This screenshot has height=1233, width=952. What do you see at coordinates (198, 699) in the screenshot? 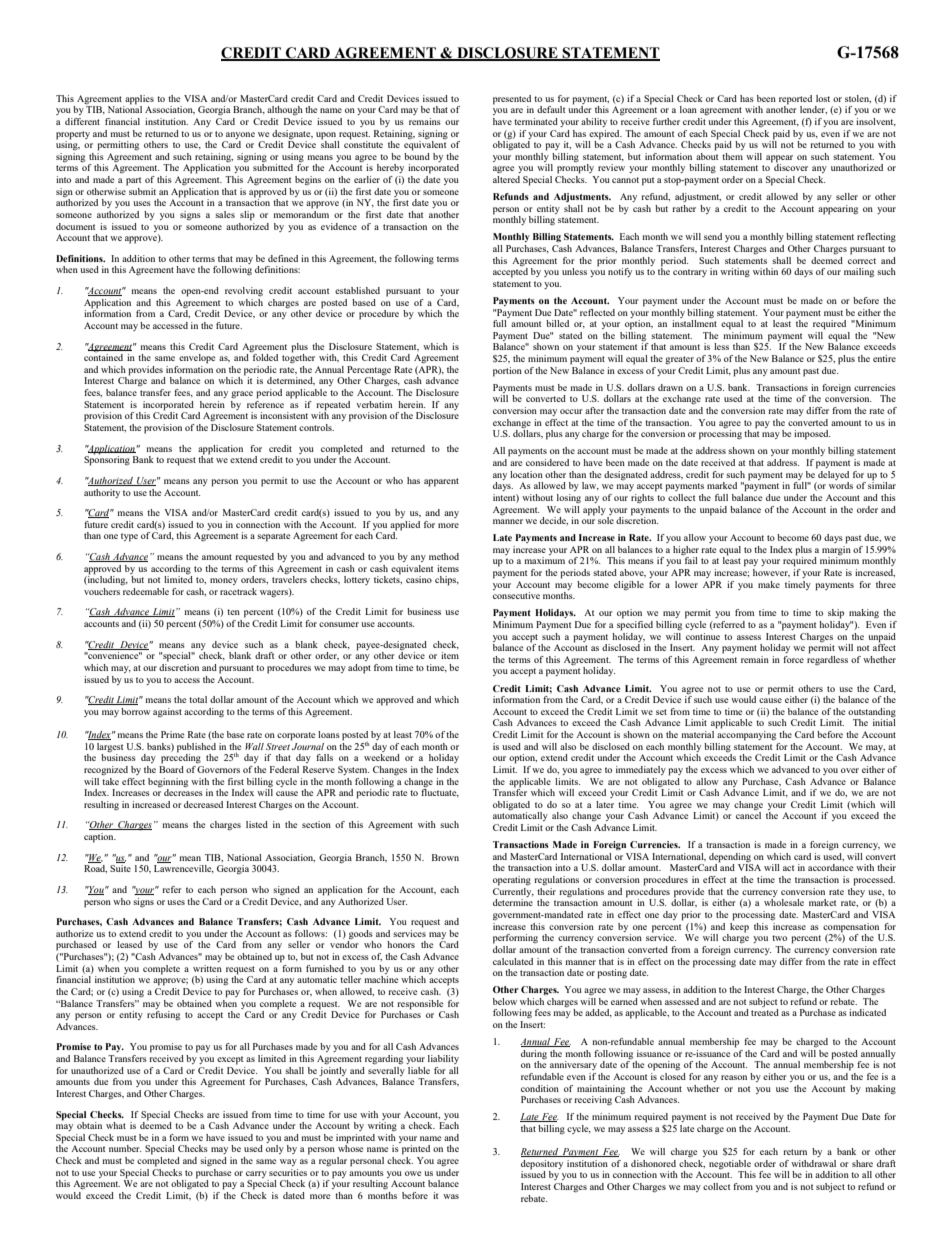
I see `total` at bounding box center [198, 699].
